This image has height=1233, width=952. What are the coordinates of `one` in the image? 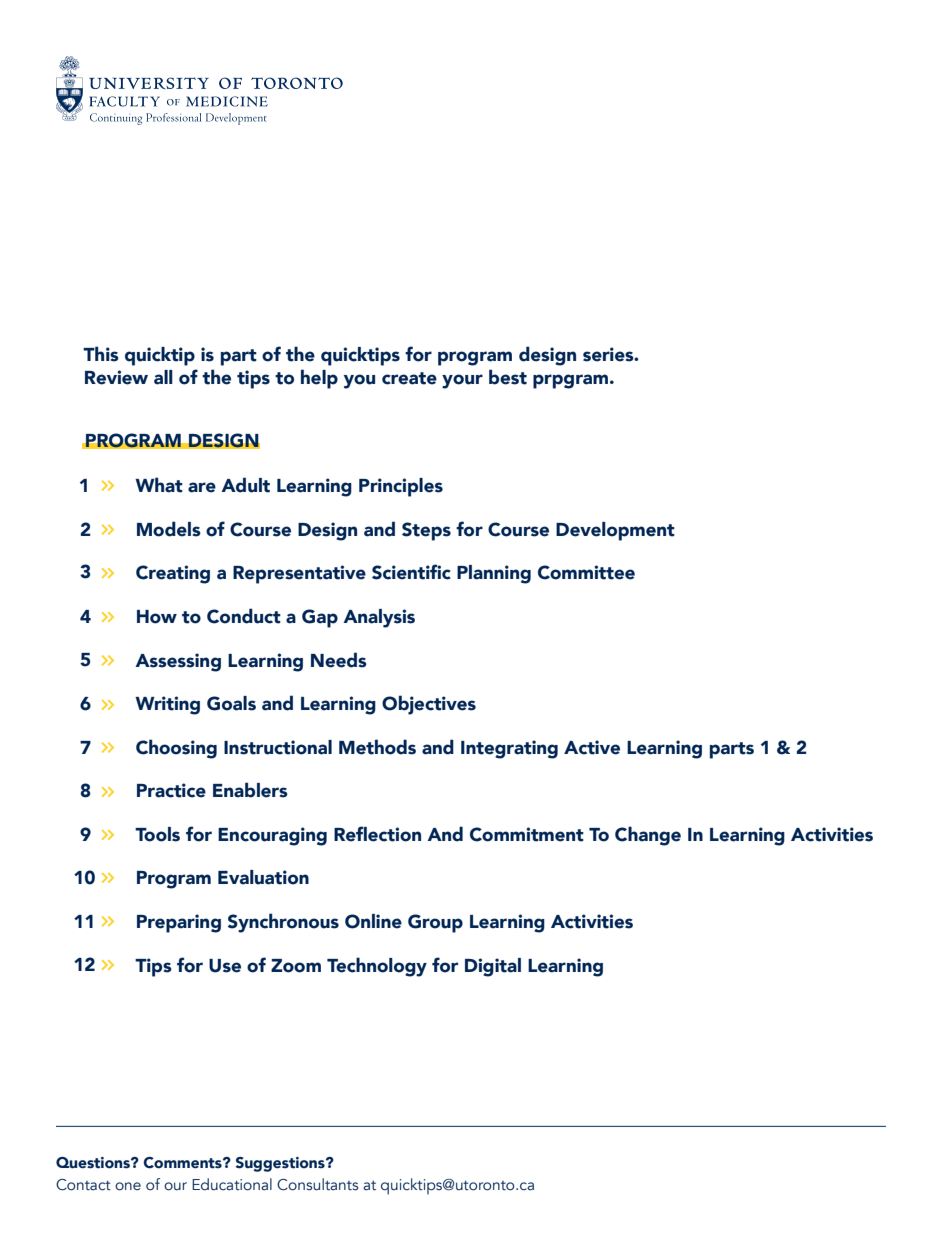 It's located at (128, 1186).
